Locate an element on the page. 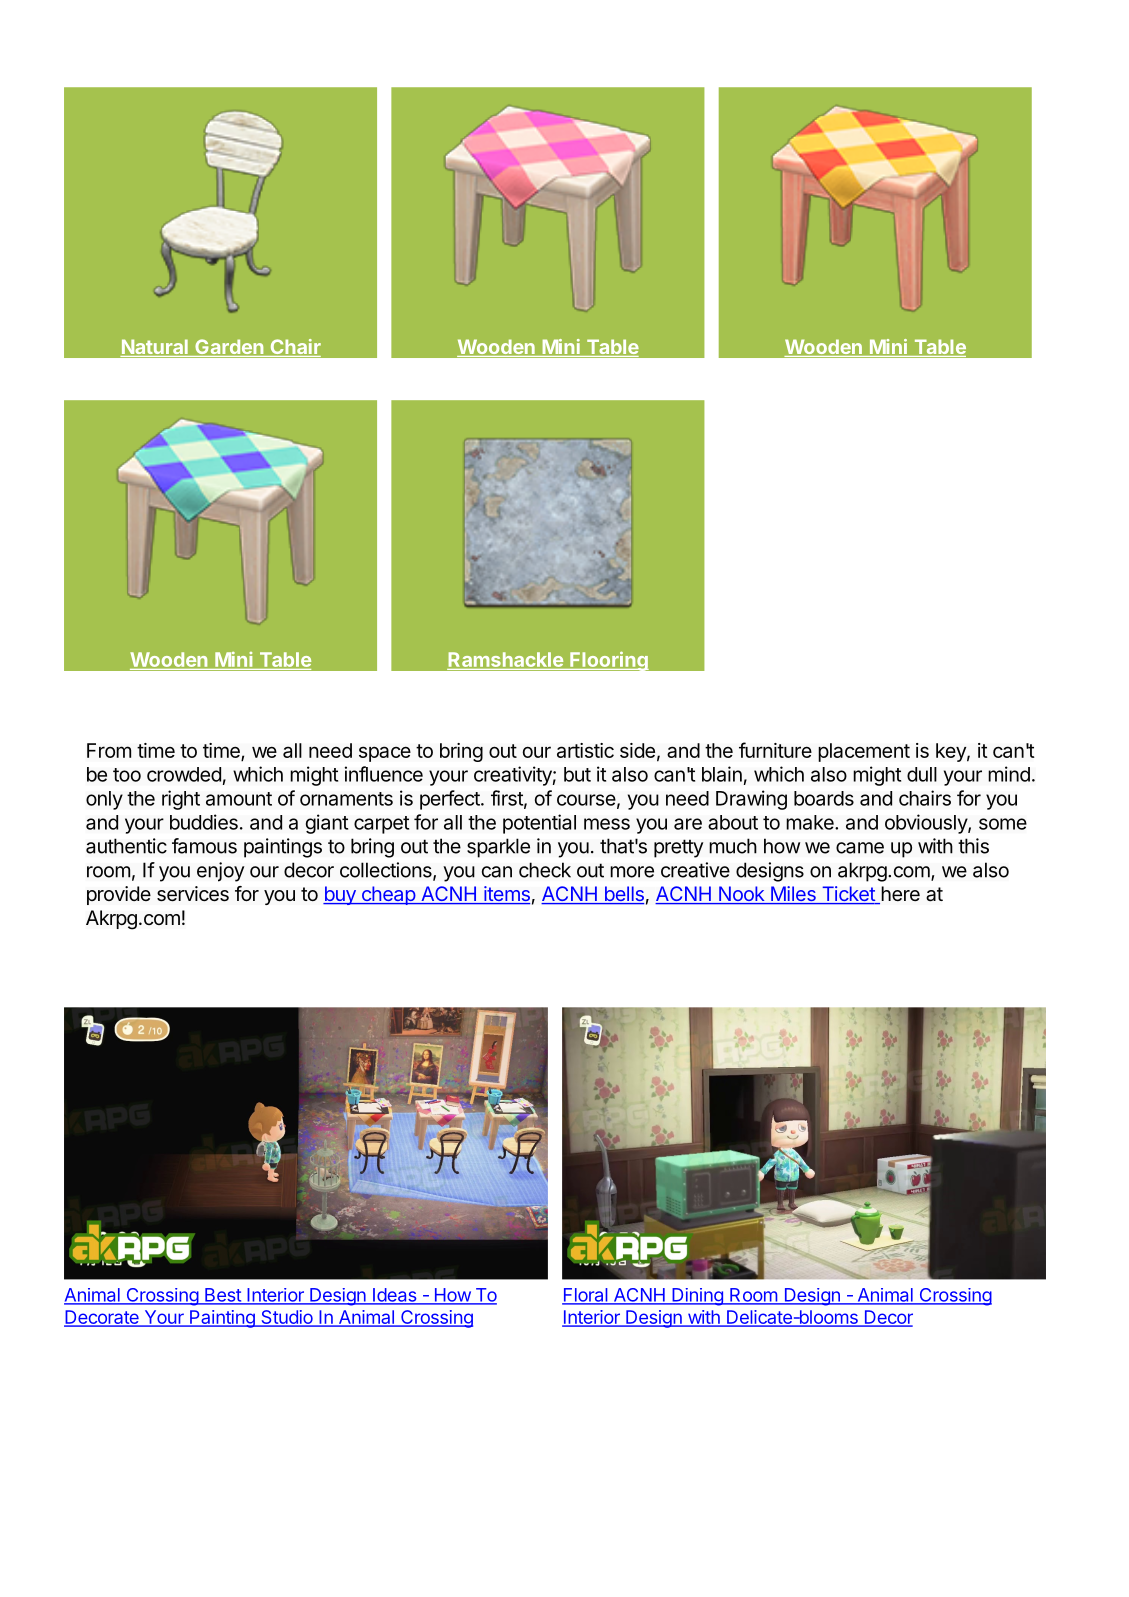 The image size is (1129, 1597). Ramshackle is located at coordinates (506, 661).
